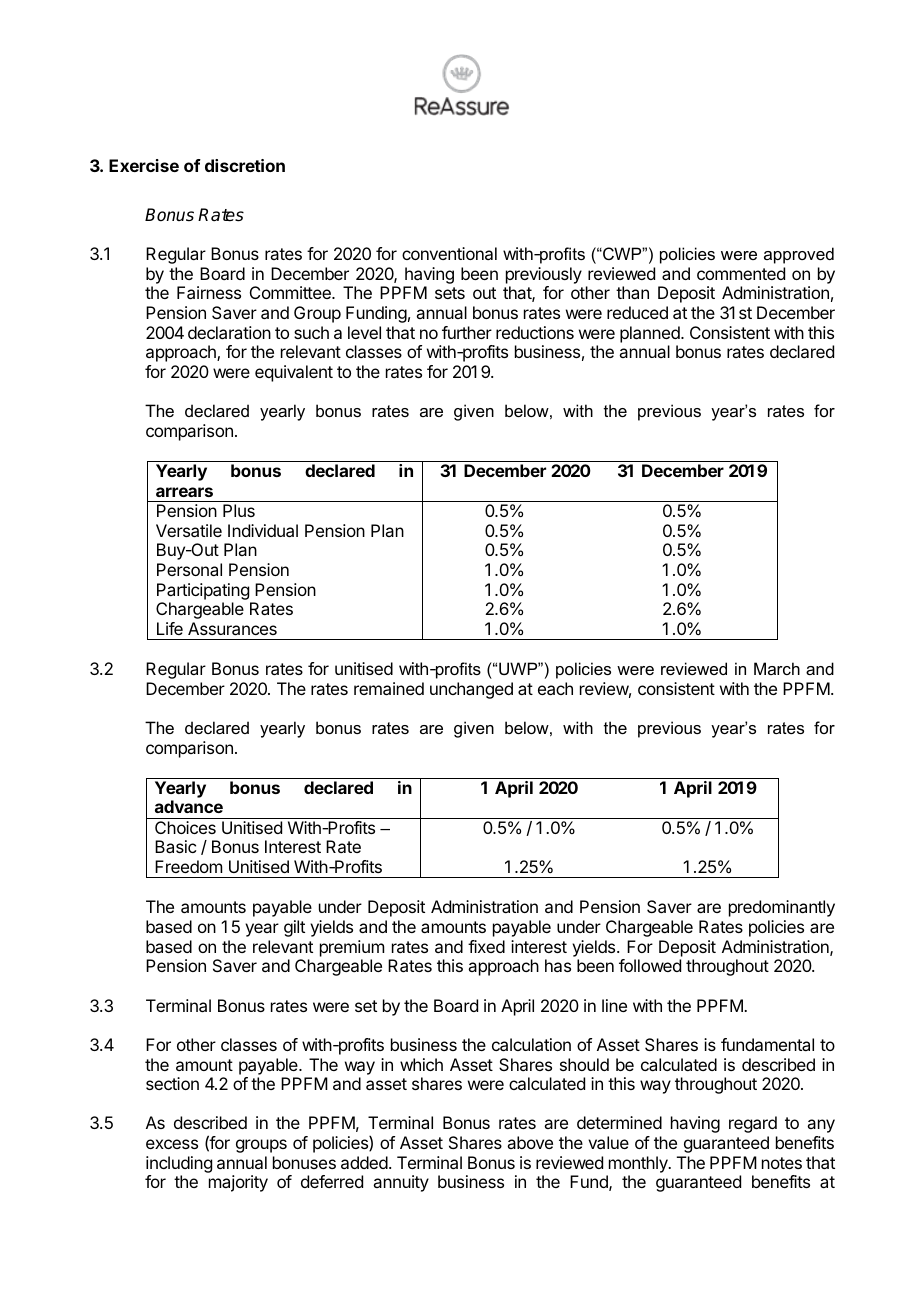  Describe the element at coordinates (263, 530) in the page. I see `Individual` at that location.
